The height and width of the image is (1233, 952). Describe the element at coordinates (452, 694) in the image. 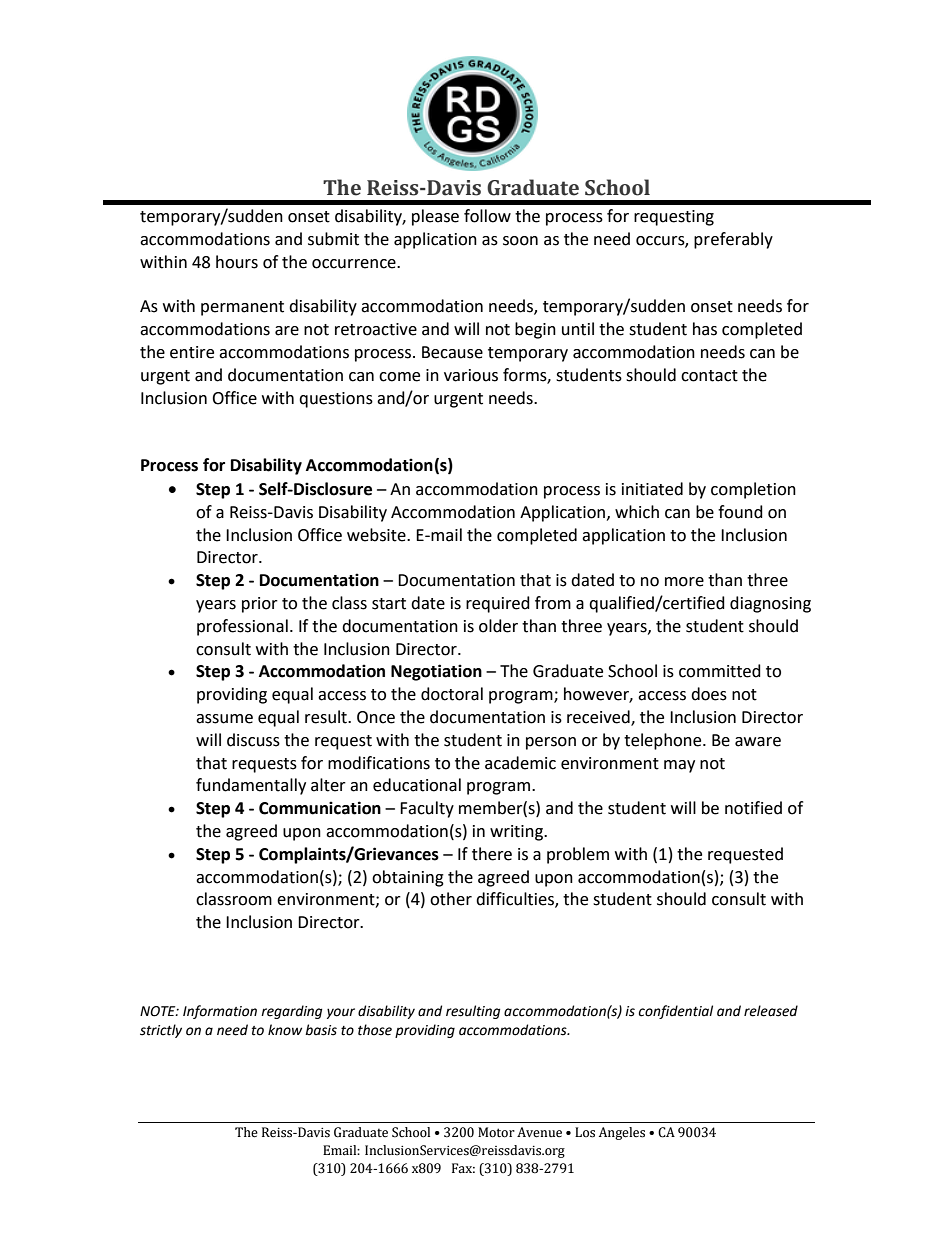

I see `doctoral` at that location.
